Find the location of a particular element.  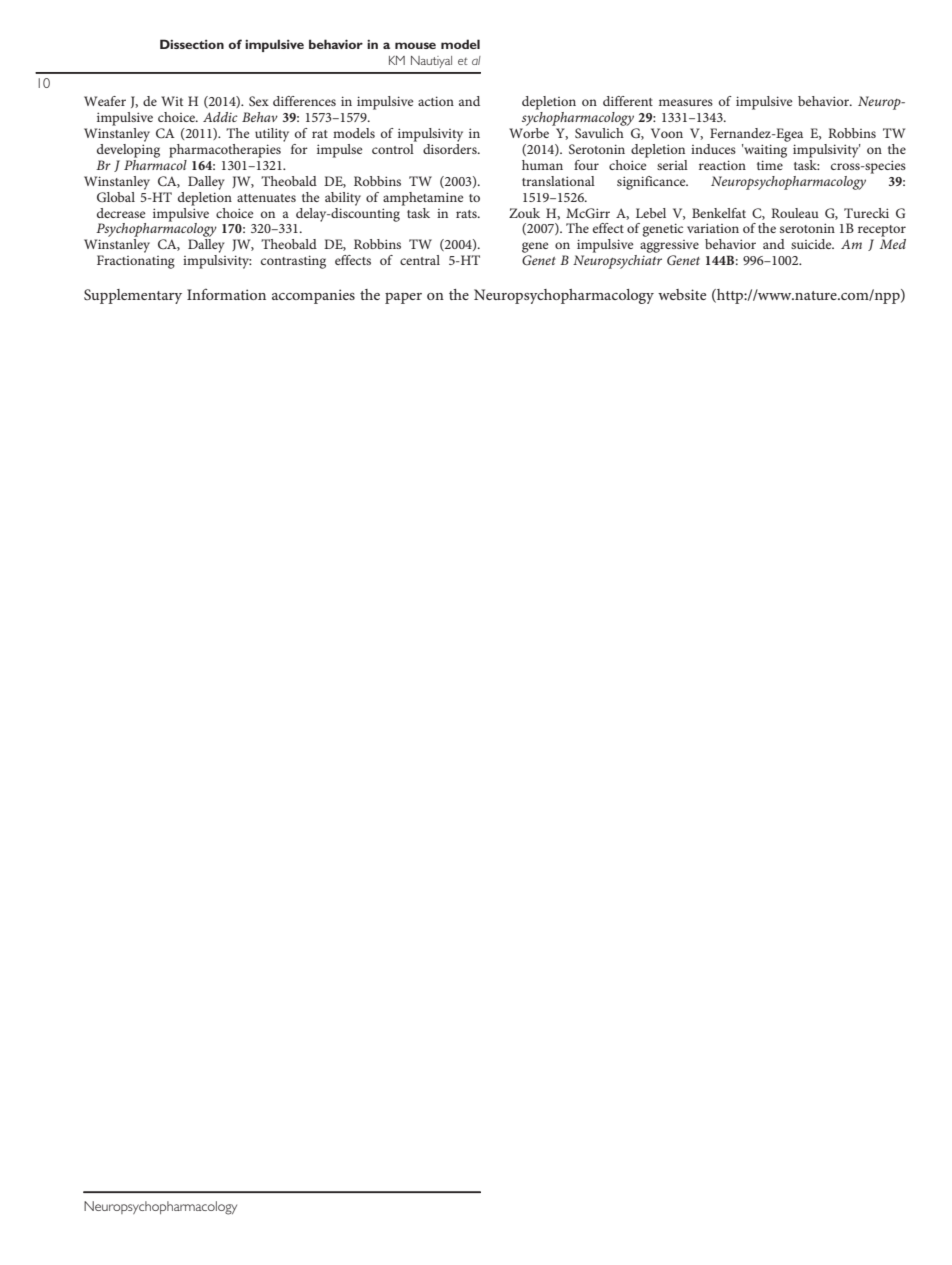

Voon is located at coordinates (667, 133).
